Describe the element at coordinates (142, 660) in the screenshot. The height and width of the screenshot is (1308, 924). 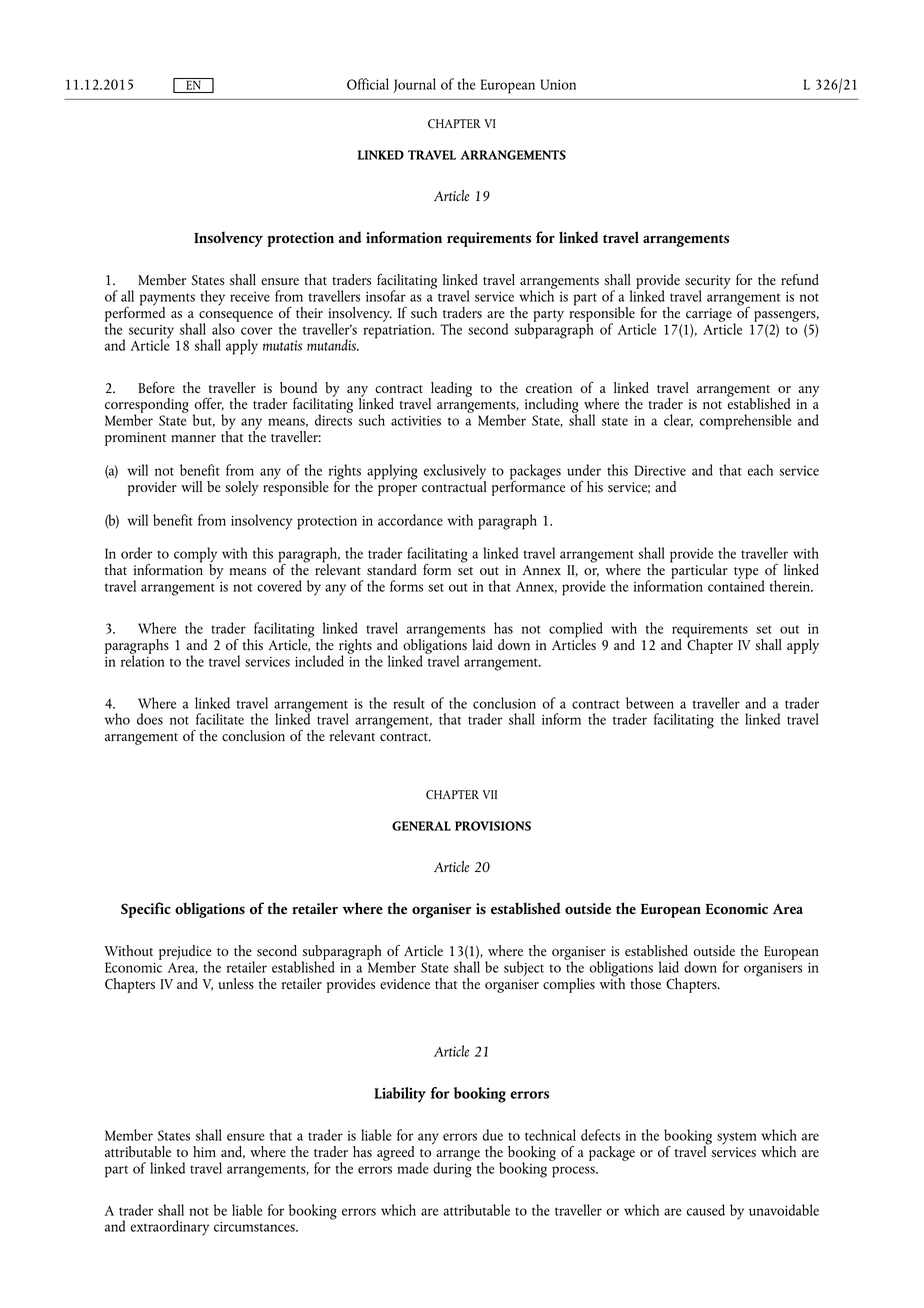
I see `relation` at that location.
